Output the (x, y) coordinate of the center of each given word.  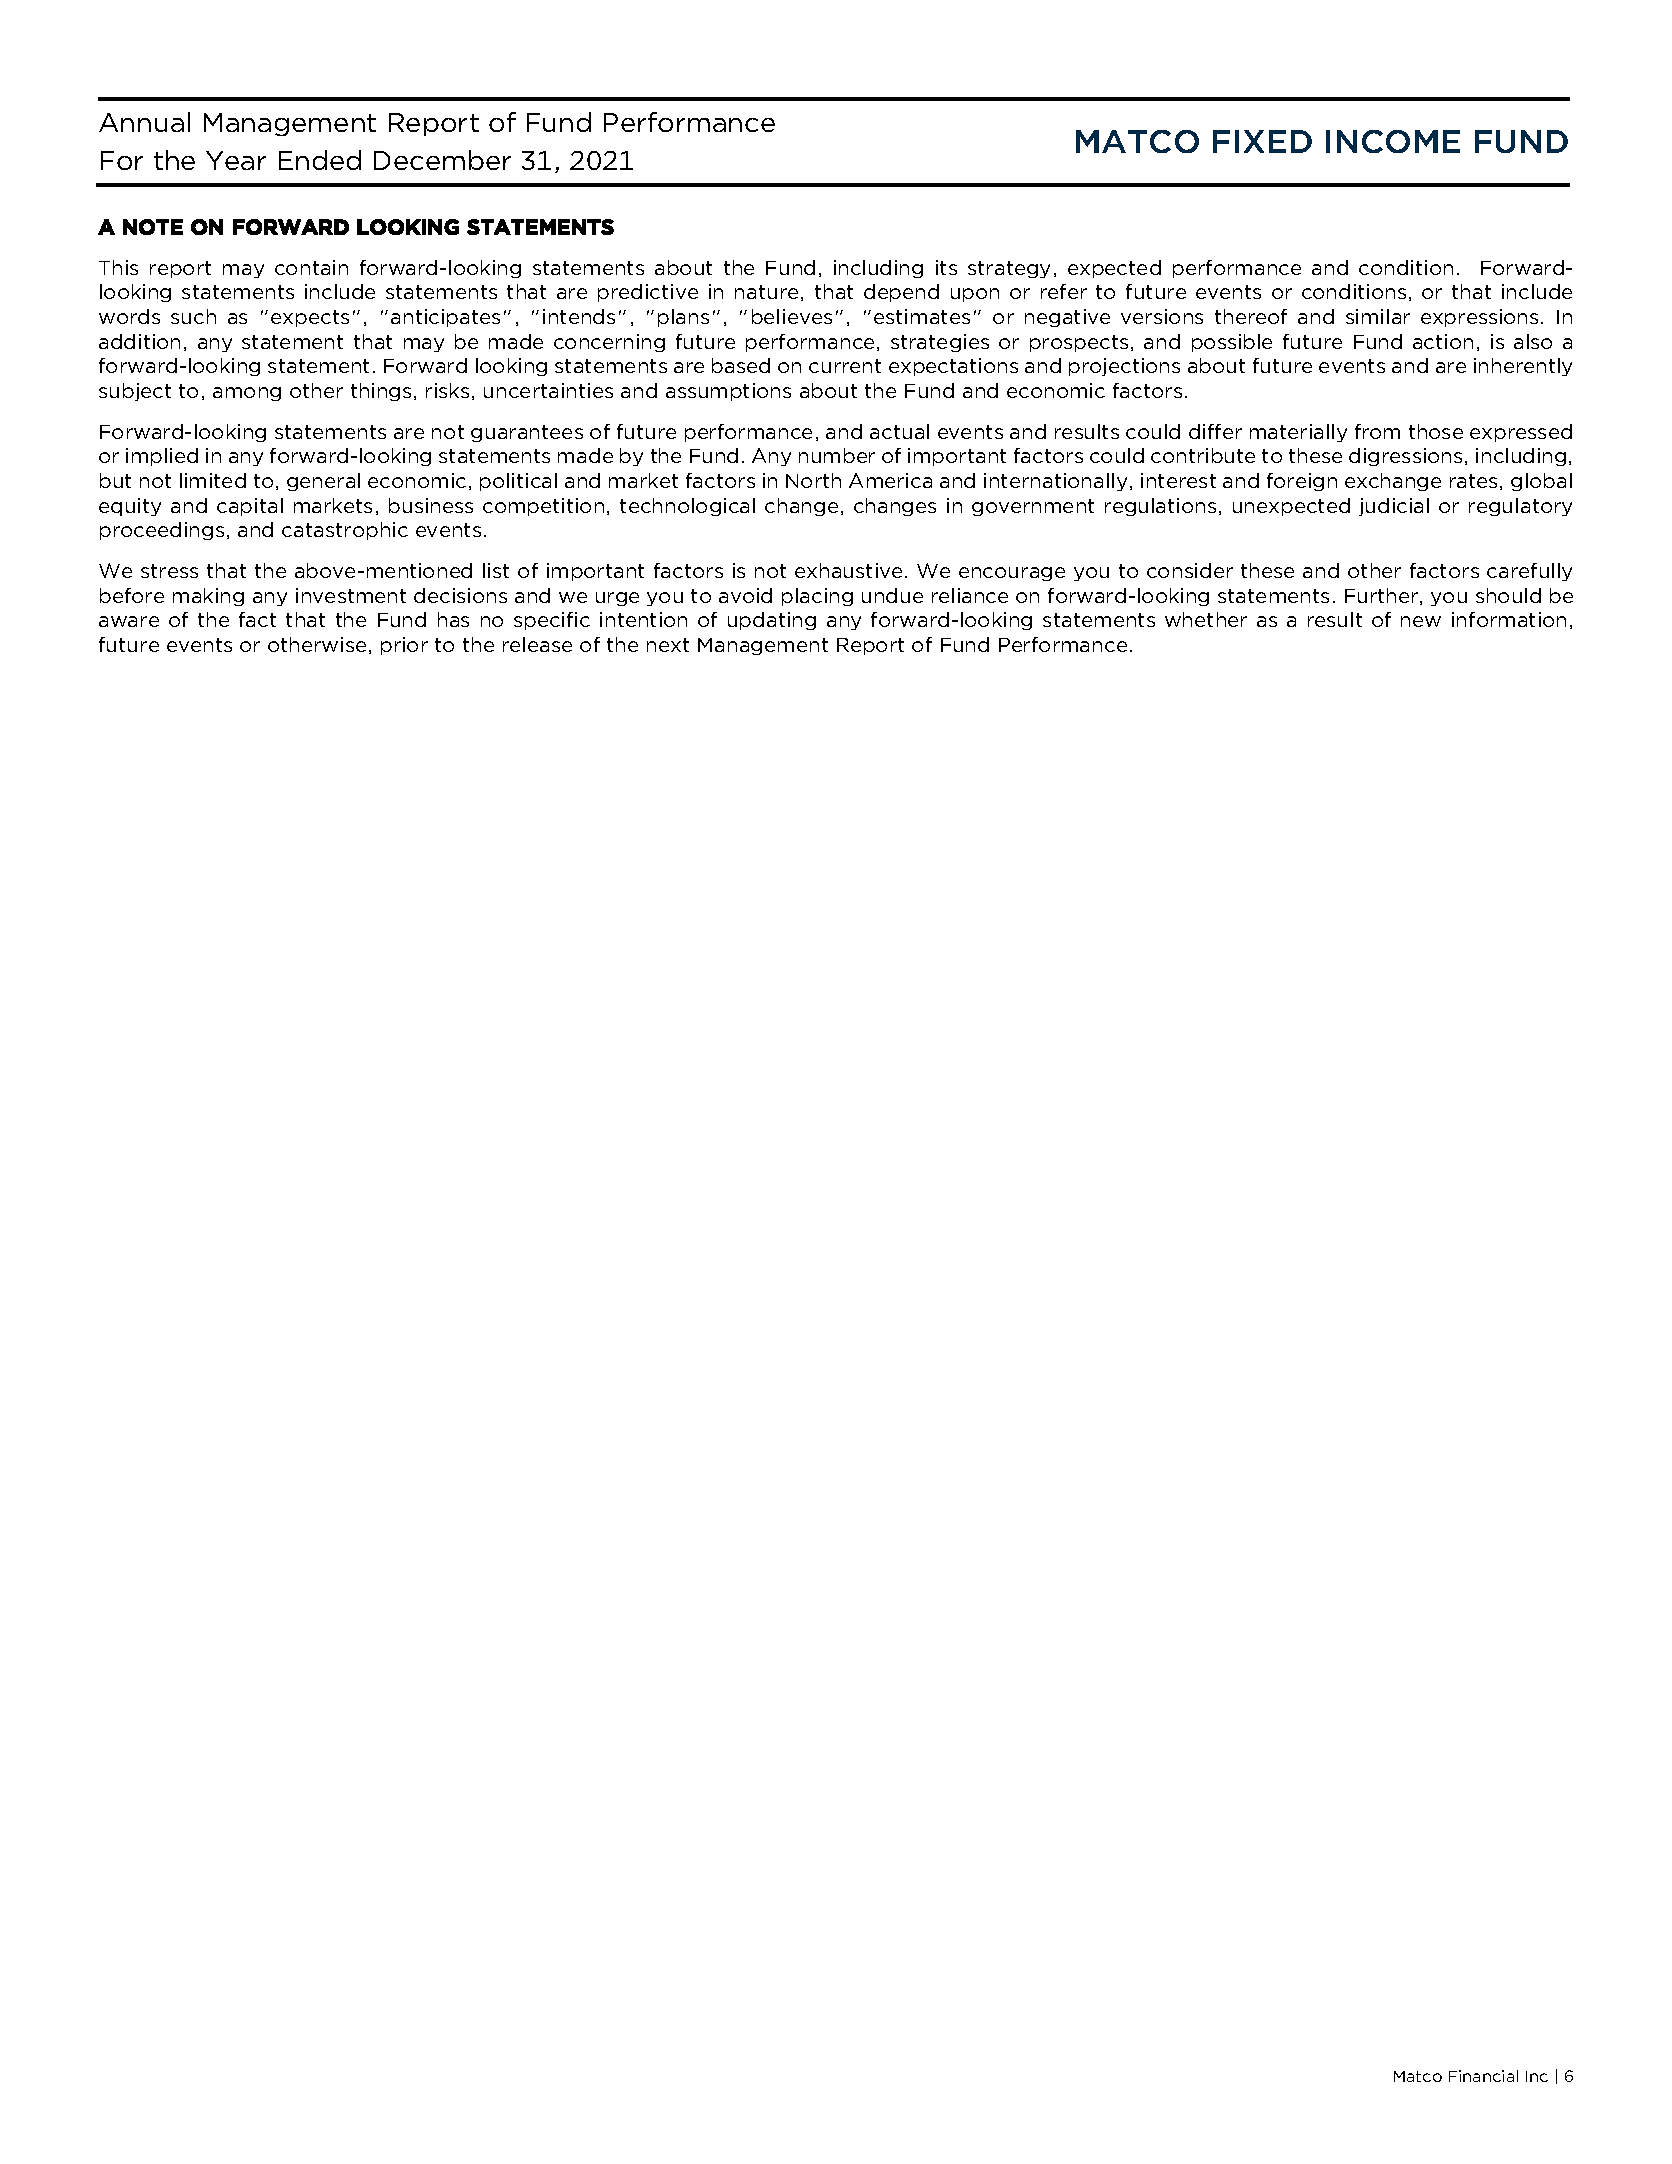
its (946, 267)
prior (404, 646)
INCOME (1393, 141)
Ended (320, 160)
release (537, 644)
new (1421, 621)
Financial (1483, 2076)
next (668, 645)
